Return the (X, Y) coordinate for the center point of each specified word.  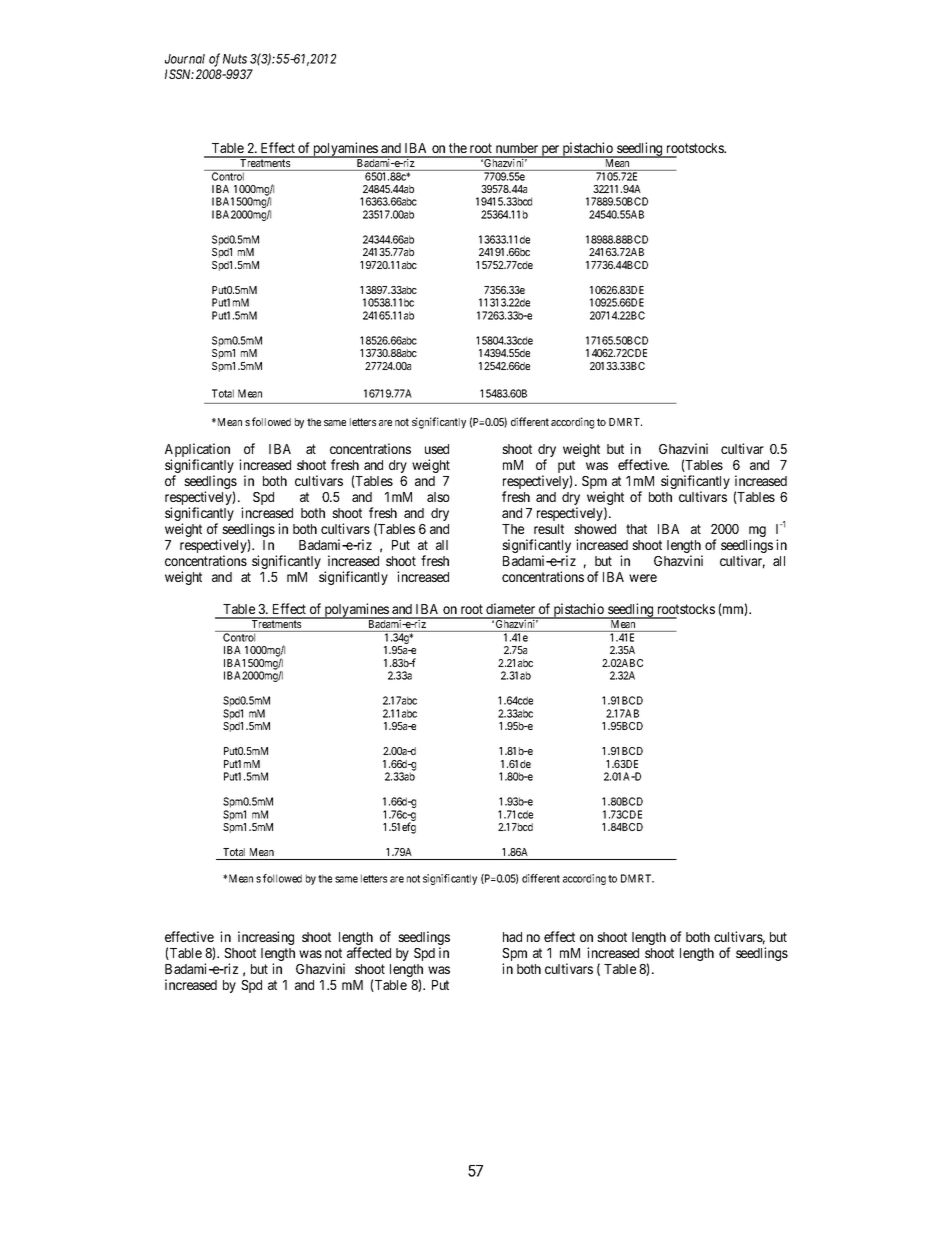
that (636, 529)
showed (595, 529)
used (437, 449)
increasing (266, 938)
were (643, 578)
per (550, 151)
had (512, 937)
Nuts (235, 59)
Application (197, 451)
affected (369, 952)
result (549, 529)
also (438, 497)
